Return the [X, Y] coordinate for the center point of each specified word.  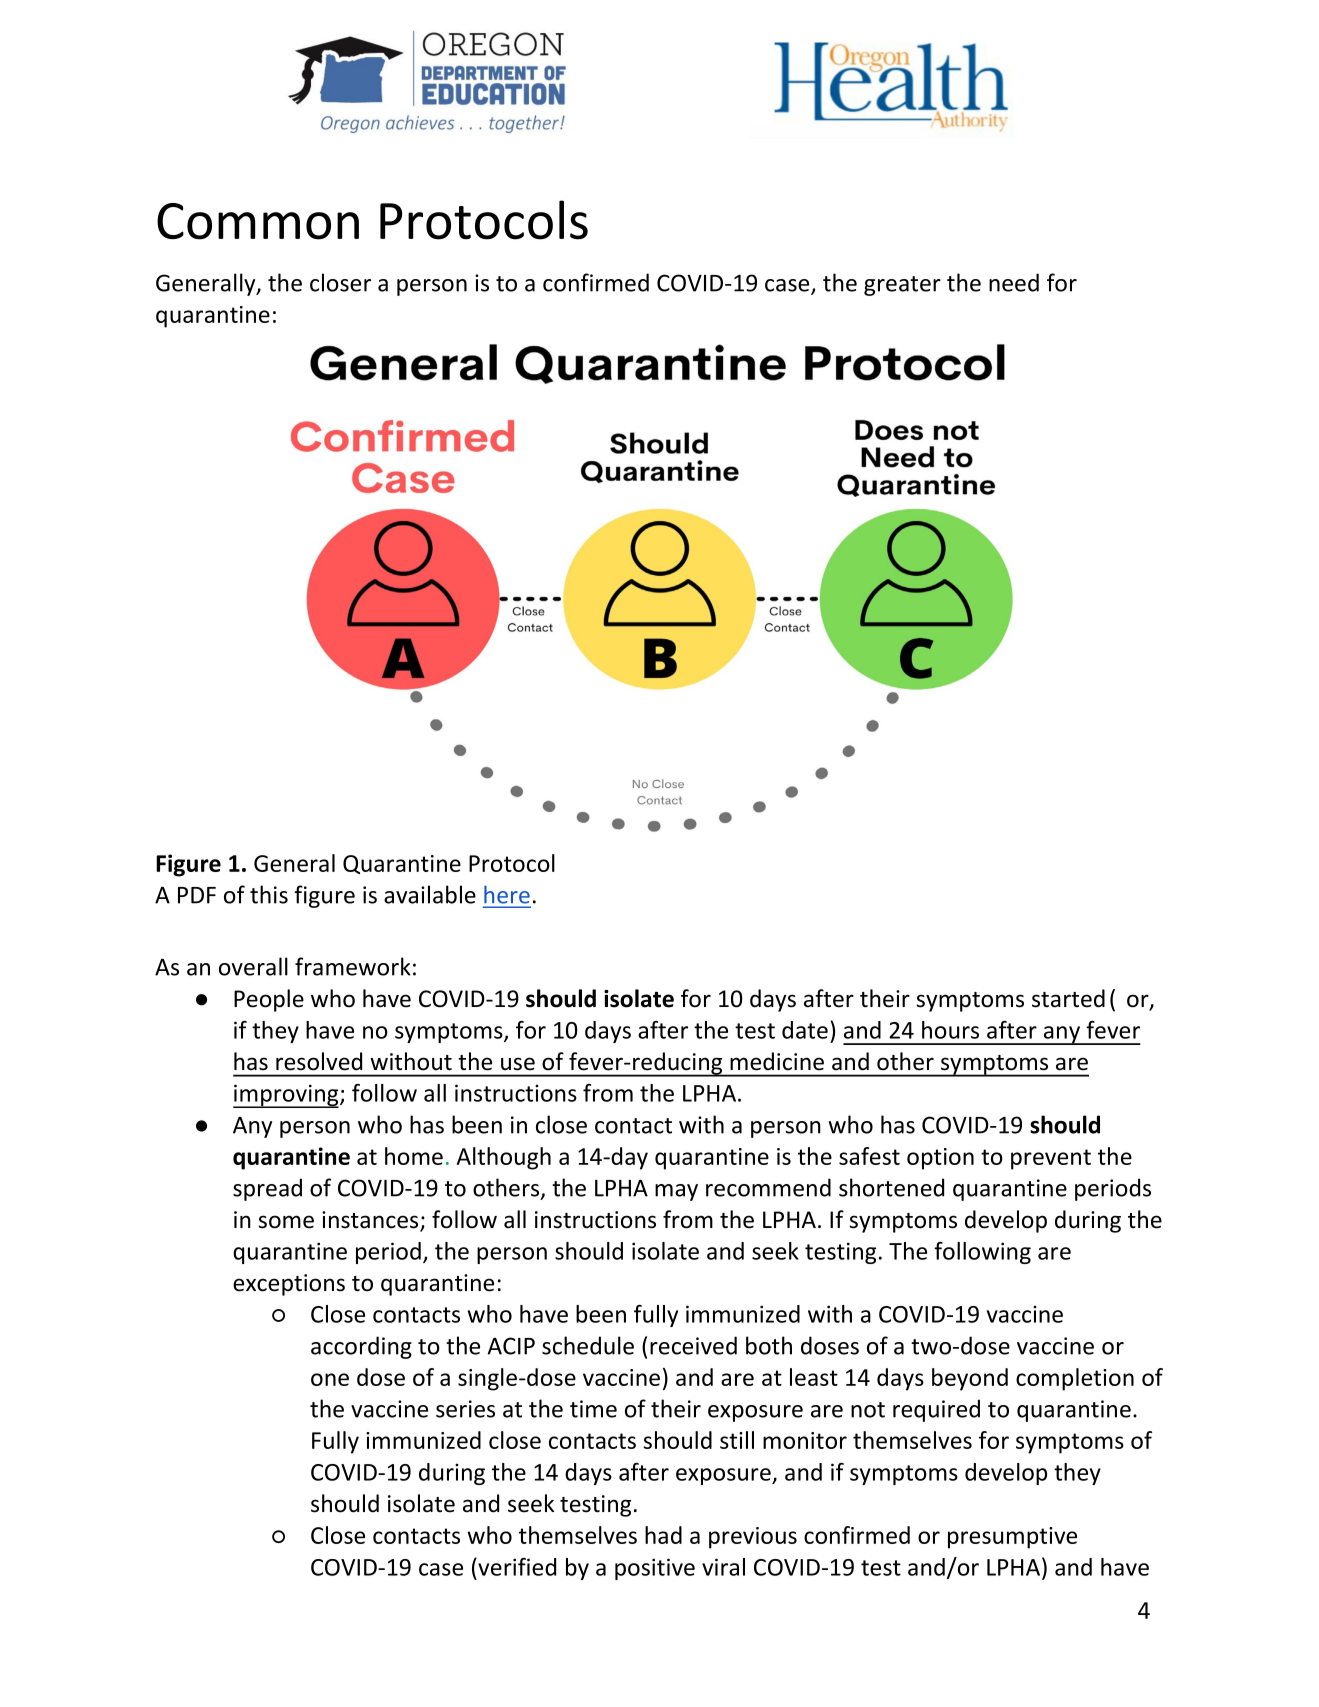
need [1014, 282]
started [1068, 998]
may [676, 1192]
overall [253, 966]
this [269, 894]
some [286, 1222]
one [330, 1379]
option [940, 1159]
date [805, 1030]
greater [902, 286]
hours [950, 1030]
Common [258, 221]
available [430, 894]
